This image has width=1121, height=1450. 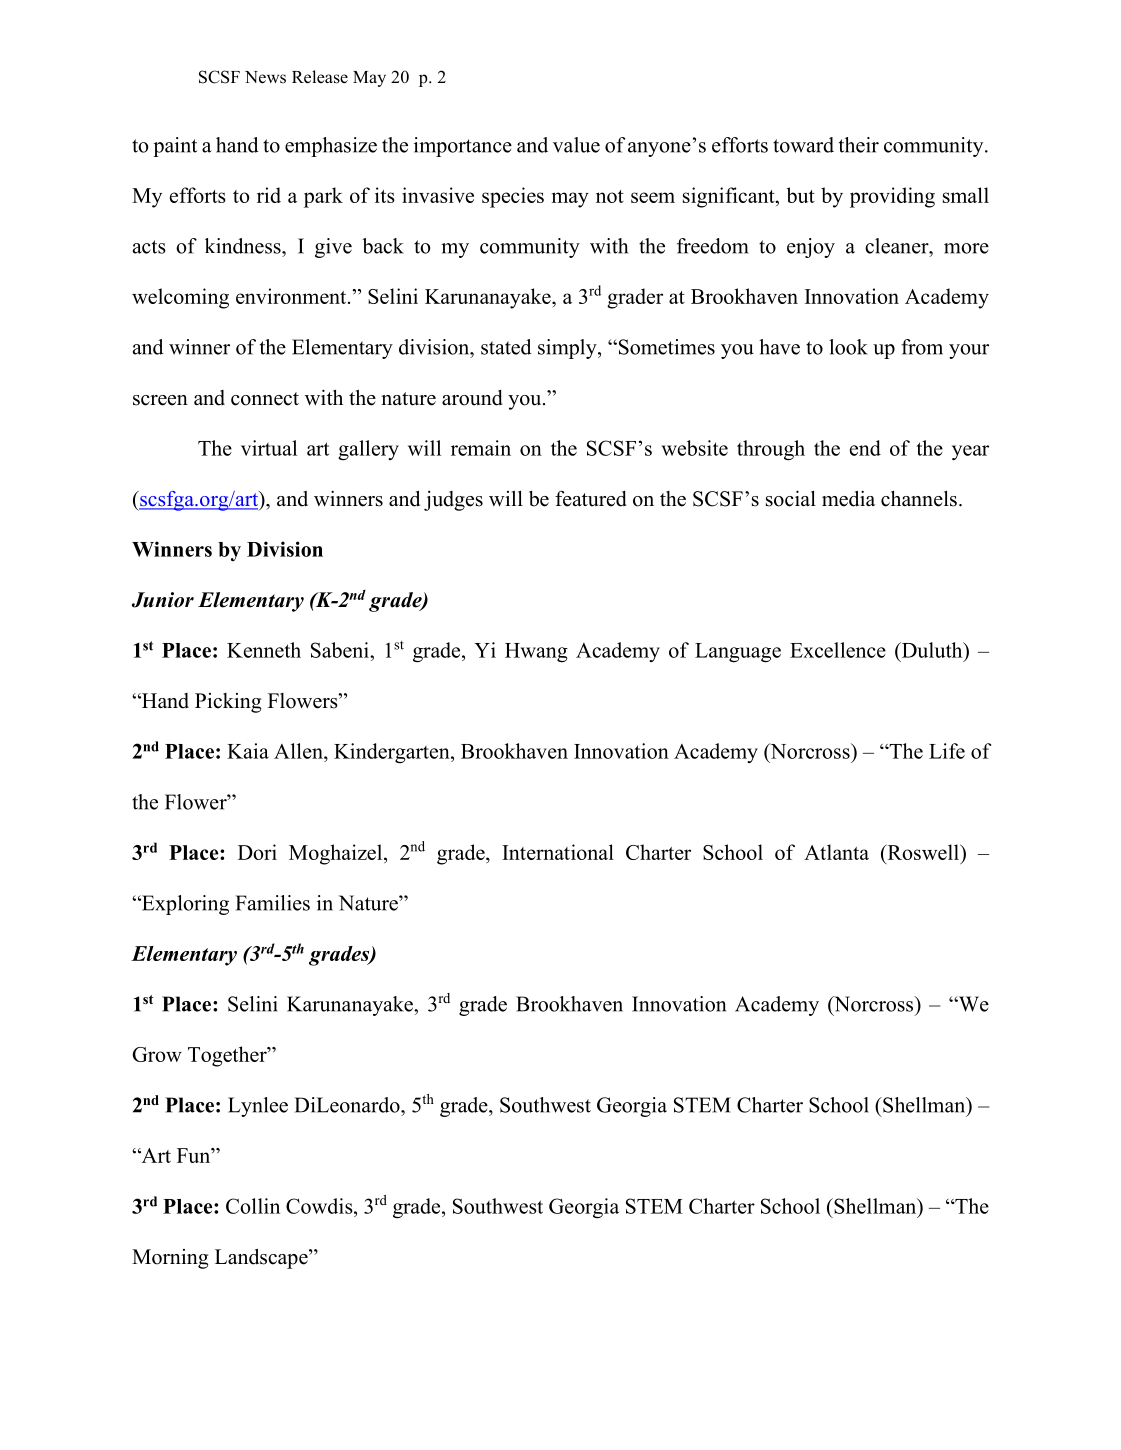 I want to click on media, so click(x=848, y=499).
